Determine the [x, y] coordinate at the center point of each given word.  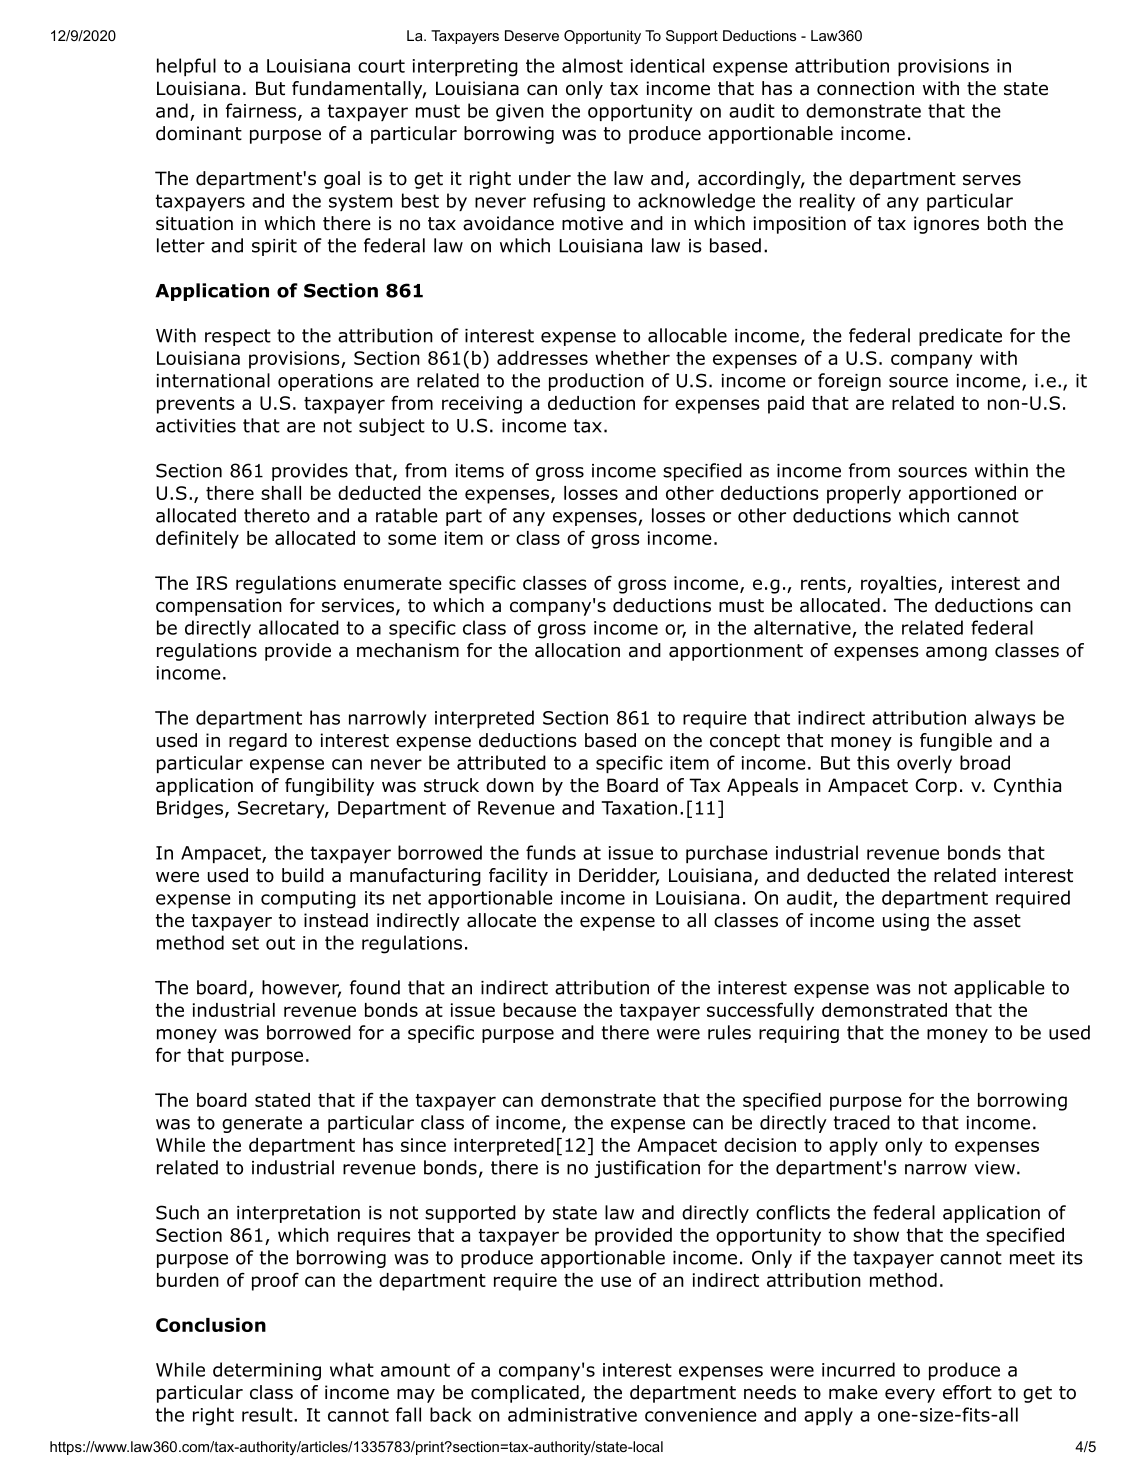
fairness [262, 111]
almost [592, 65]
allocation [577, 650]
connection [865, 88]
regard [258, 742]
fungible [956, 742]
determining [267, 1371]
